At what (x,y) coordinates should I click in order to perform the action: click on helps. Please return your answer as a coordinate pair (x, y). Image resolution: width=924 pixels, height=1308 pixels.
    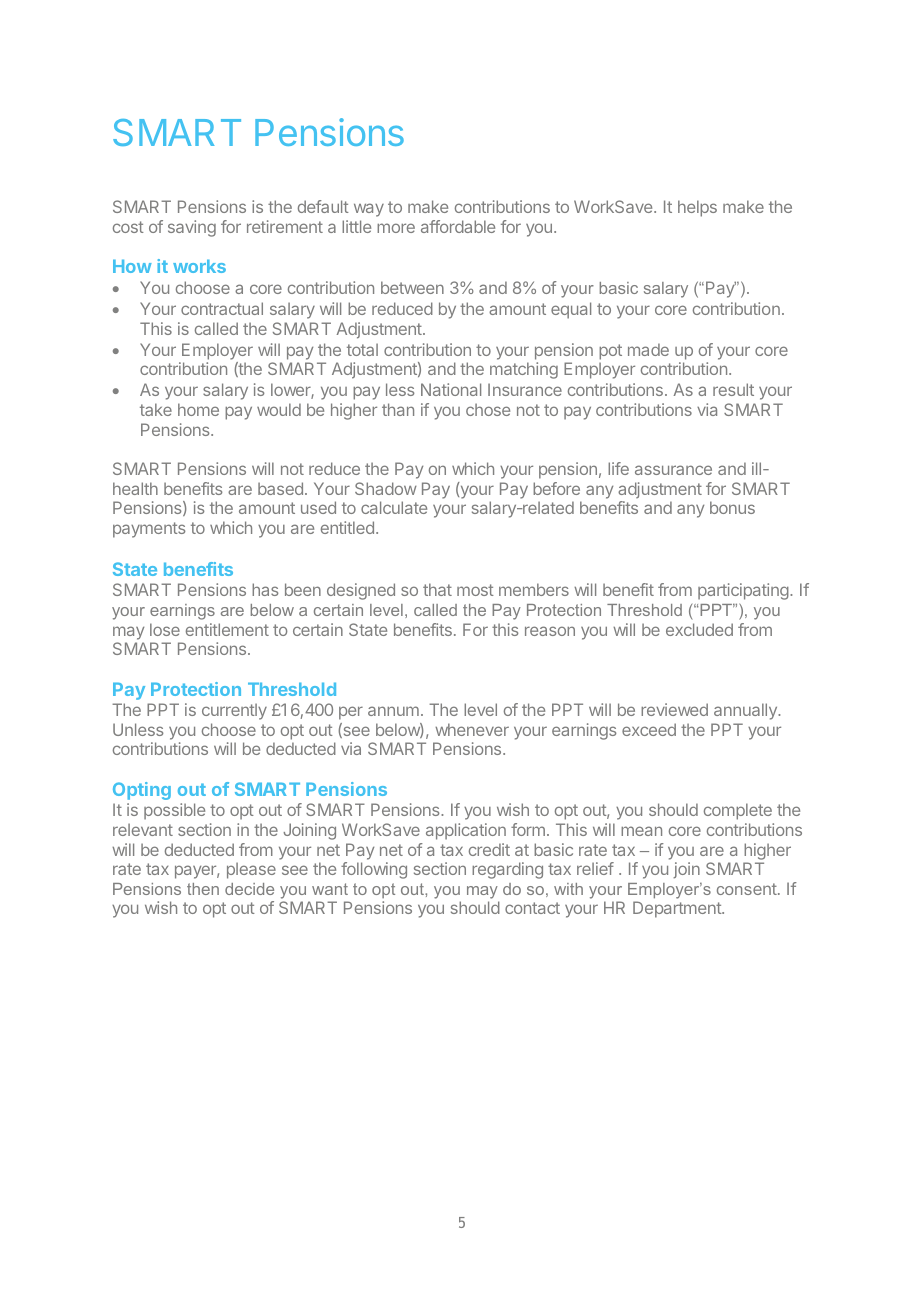
    Looking at the image, I should click on (697, 208).
